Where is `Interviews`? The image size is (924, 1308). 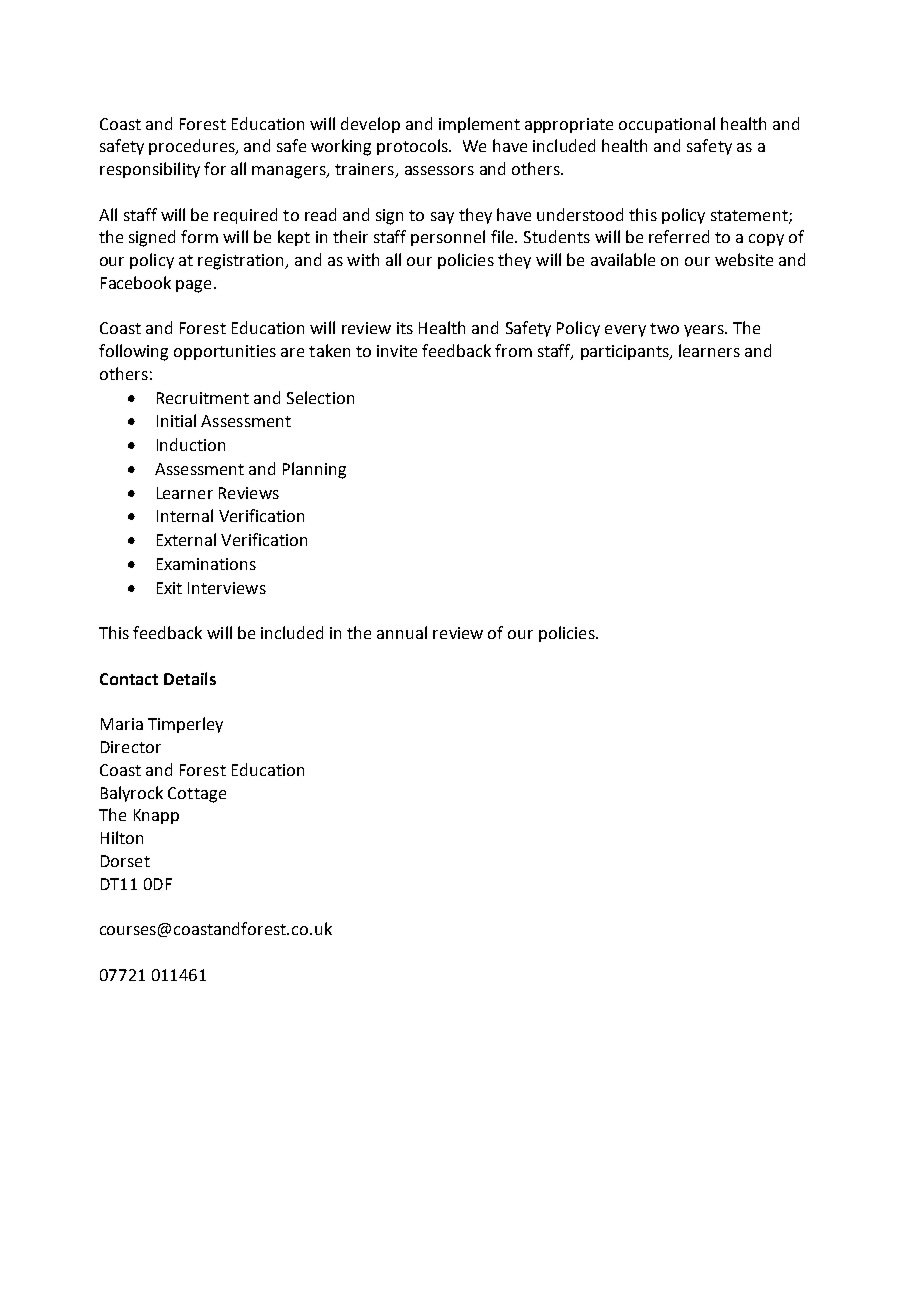
Interviews is located at coordinates (227, 588).
